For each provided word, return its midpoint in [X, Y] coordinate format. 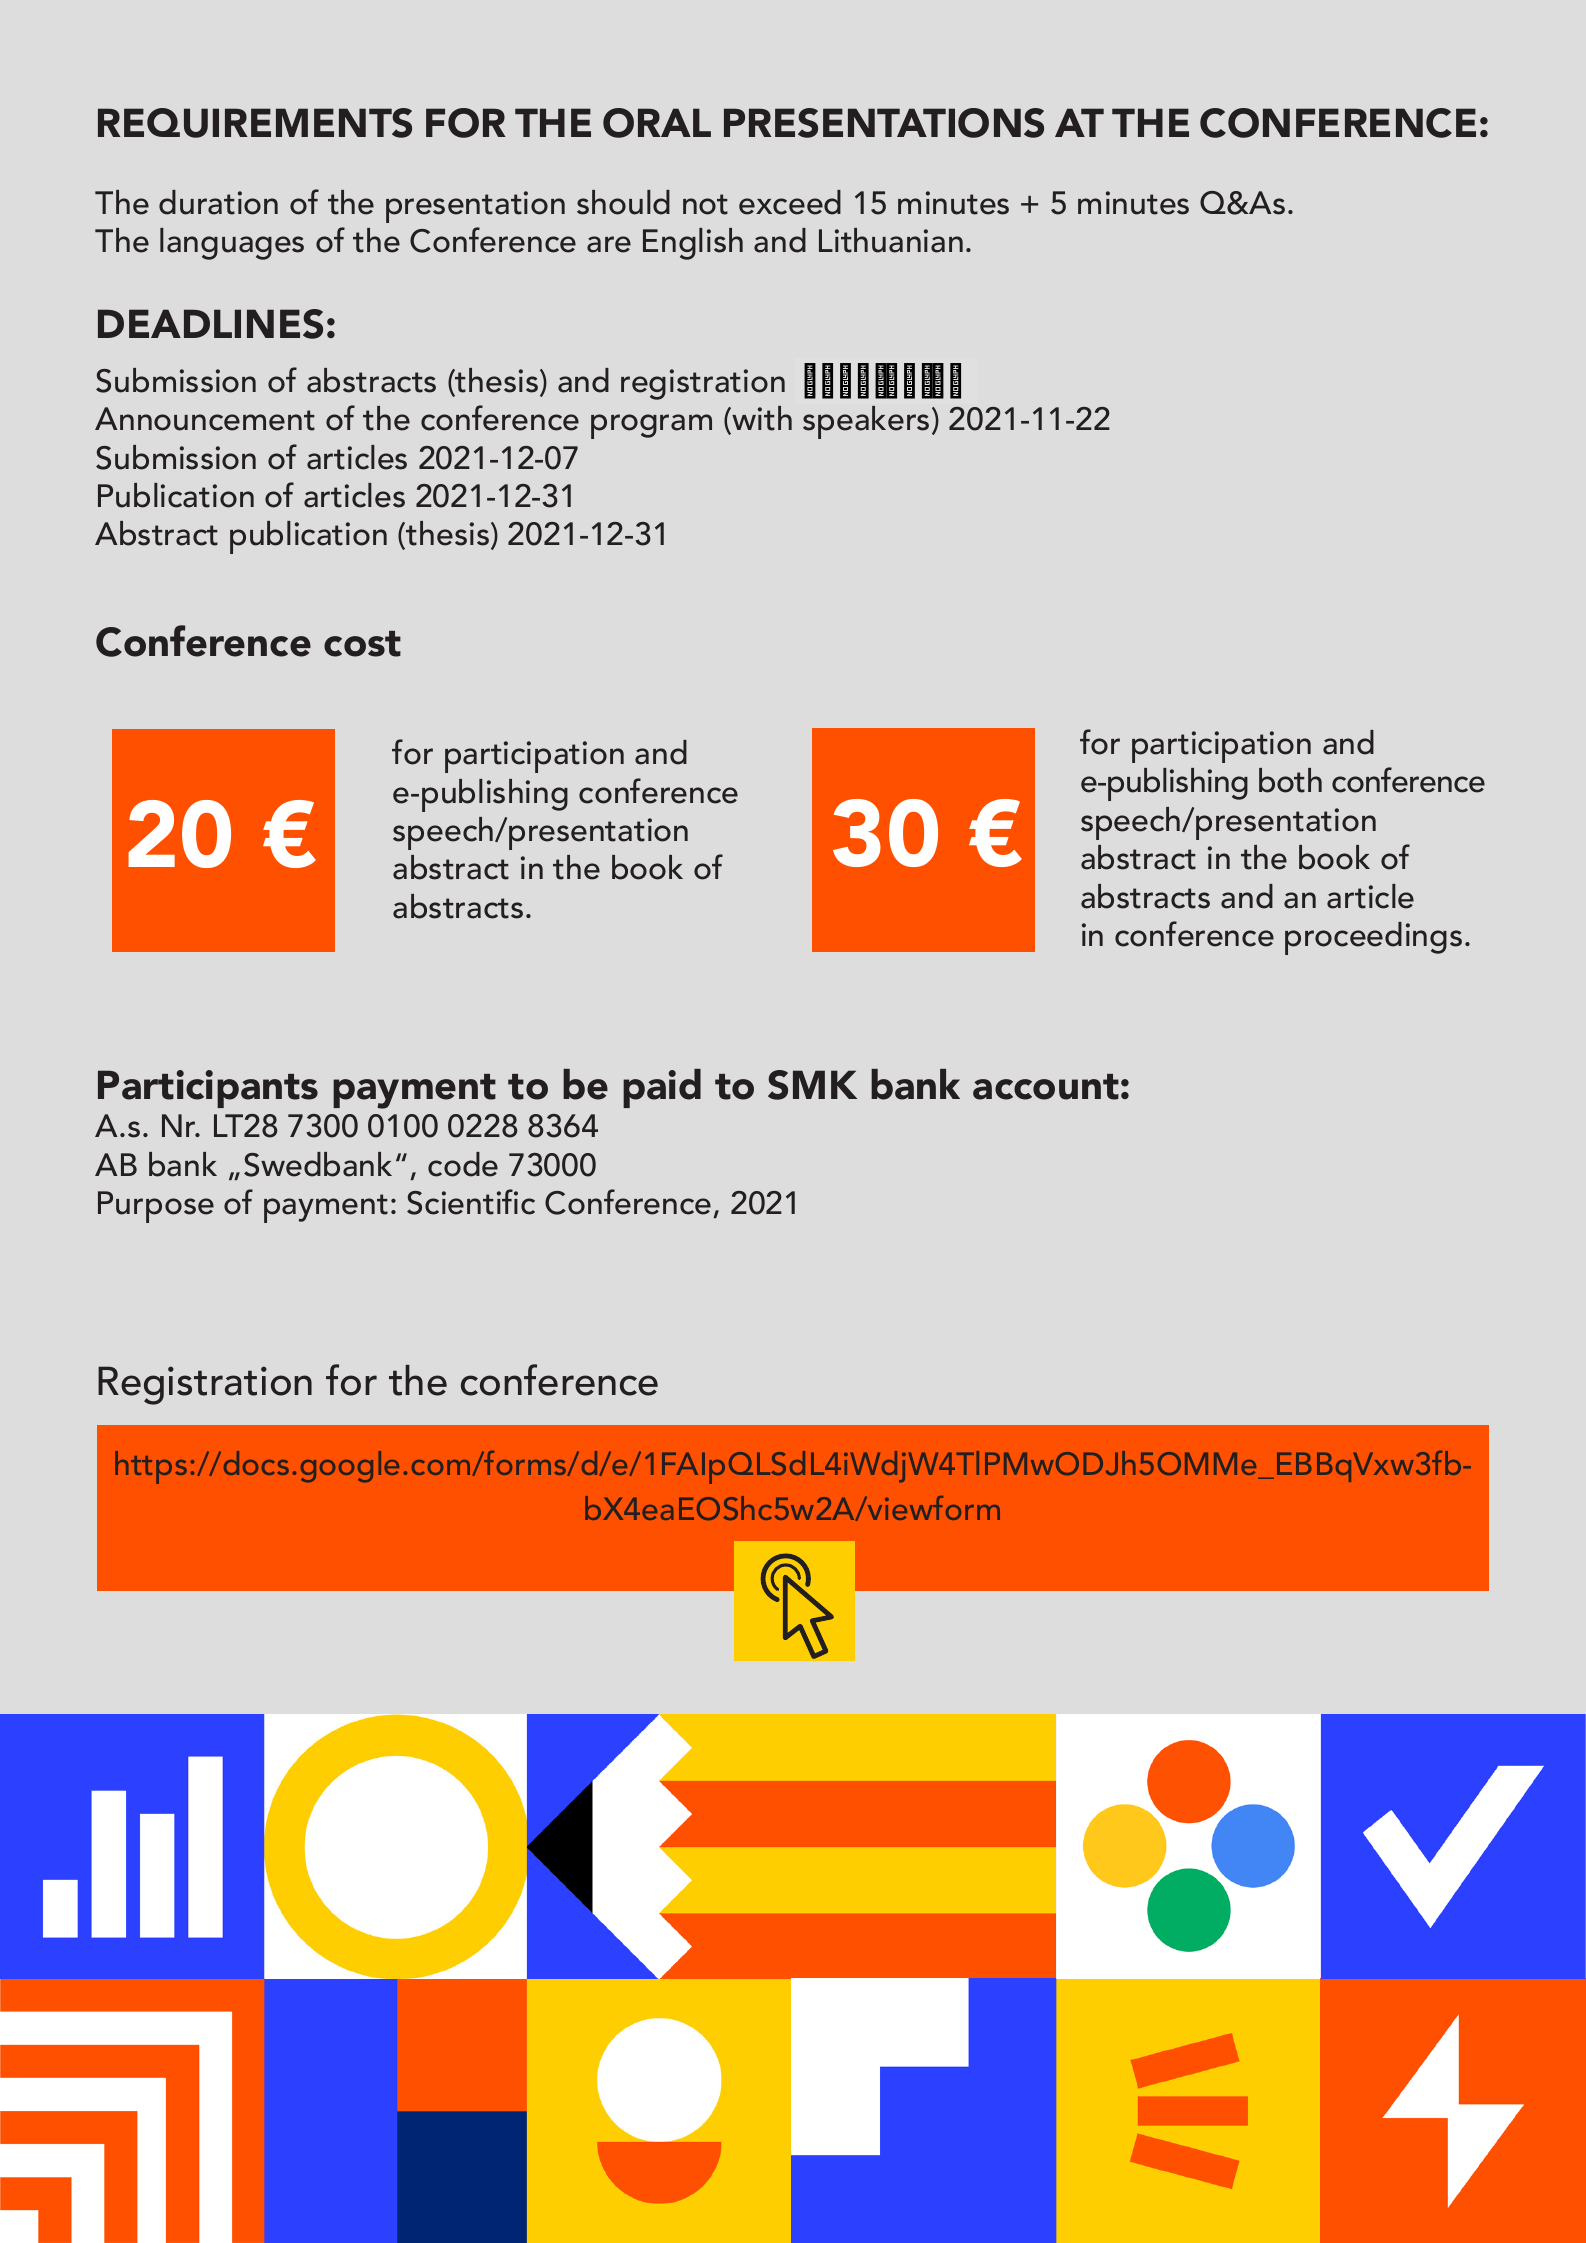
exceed [790, 202]
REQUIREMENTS [255, 123]
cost [362, 644]
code [463, 1164]
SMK [812, 1085]
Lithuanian [891, 240]
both [1290, 780]
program [651, 426]
